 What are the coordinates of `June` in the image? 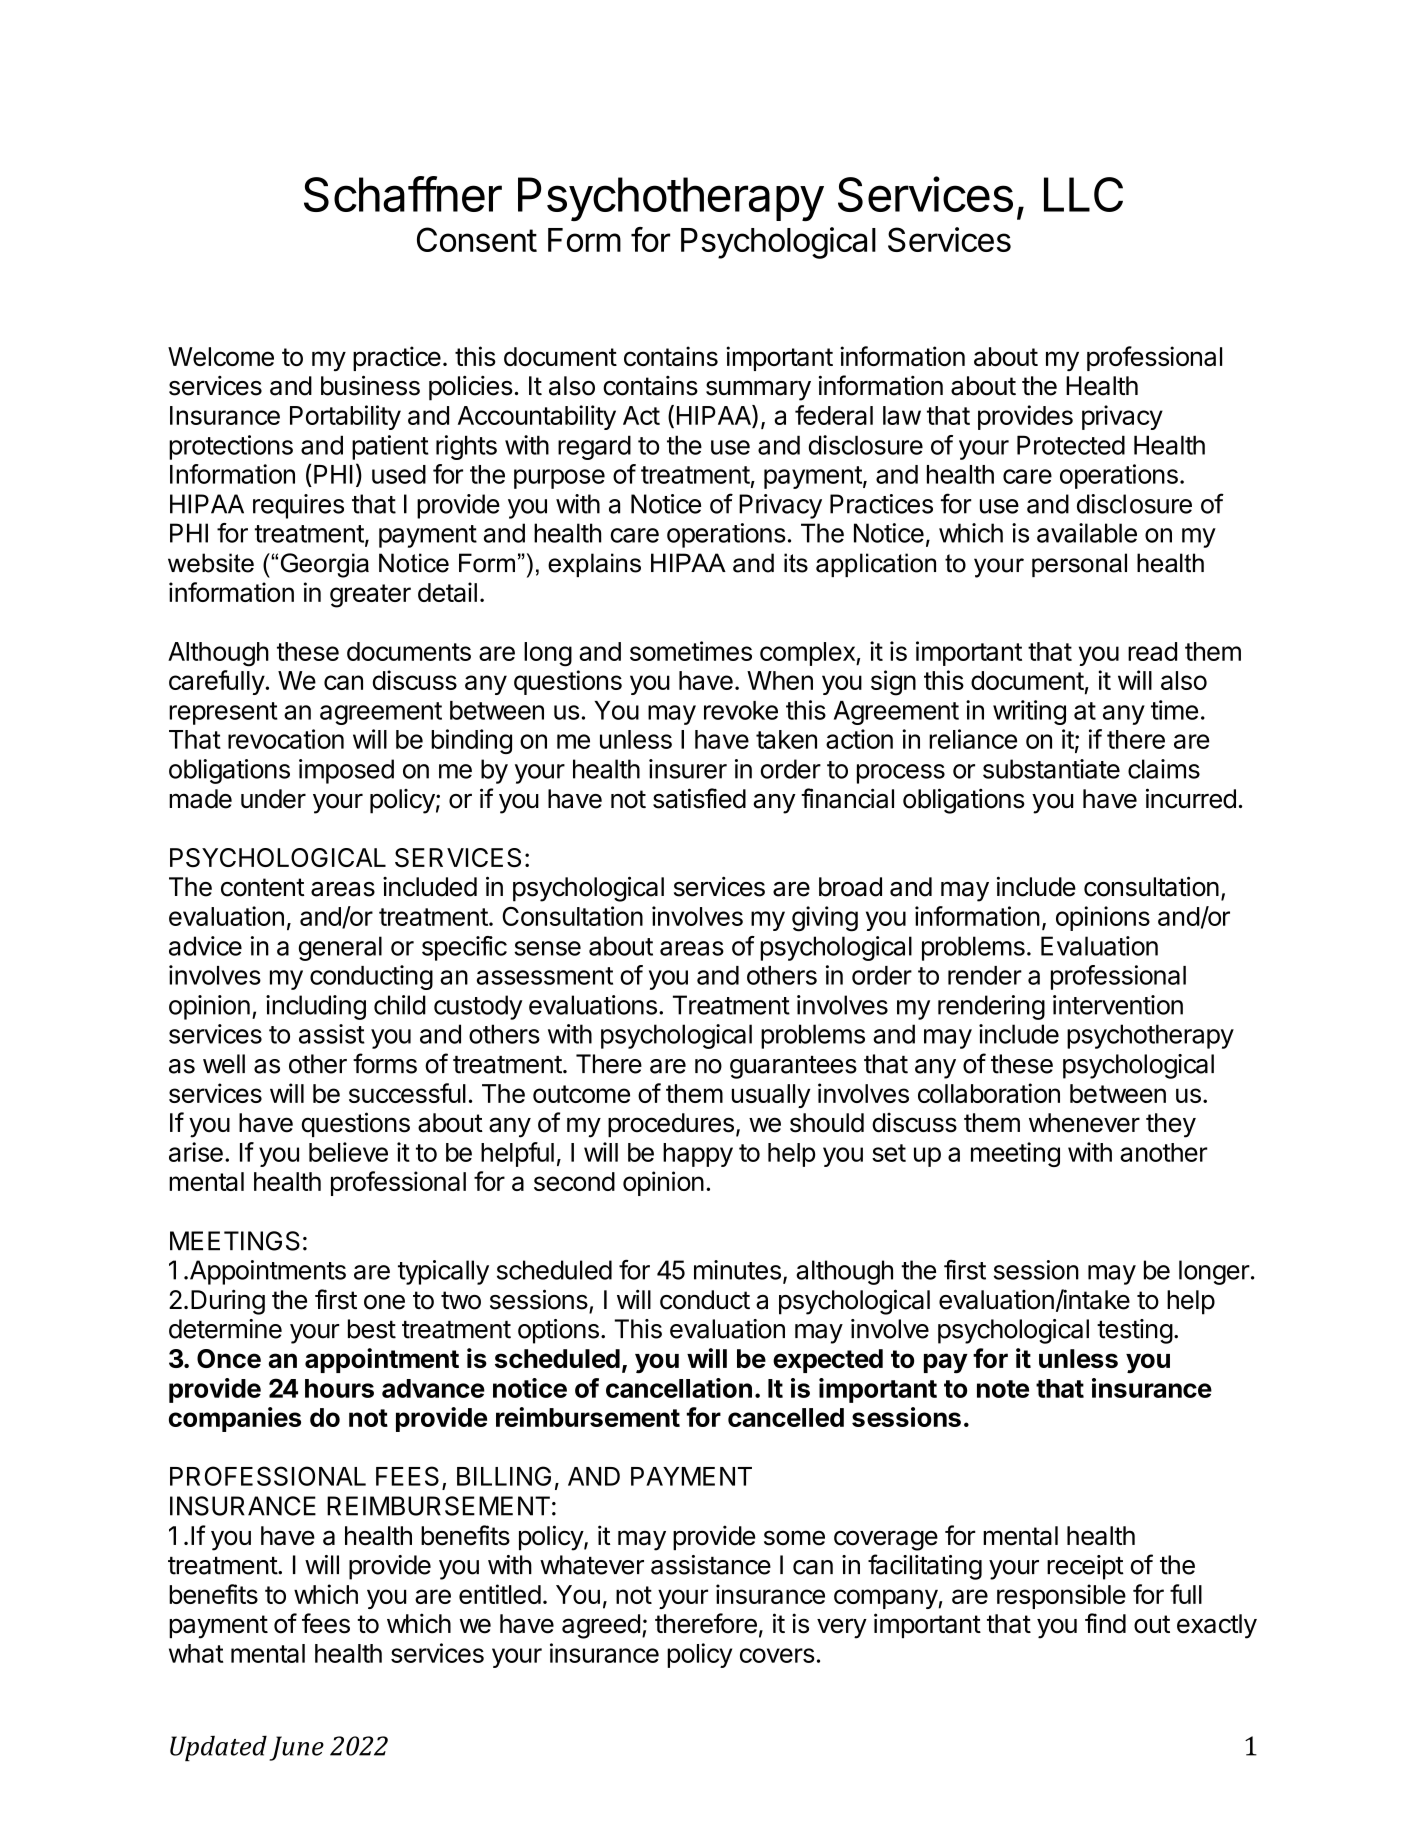 It's located at (296, 1748).
